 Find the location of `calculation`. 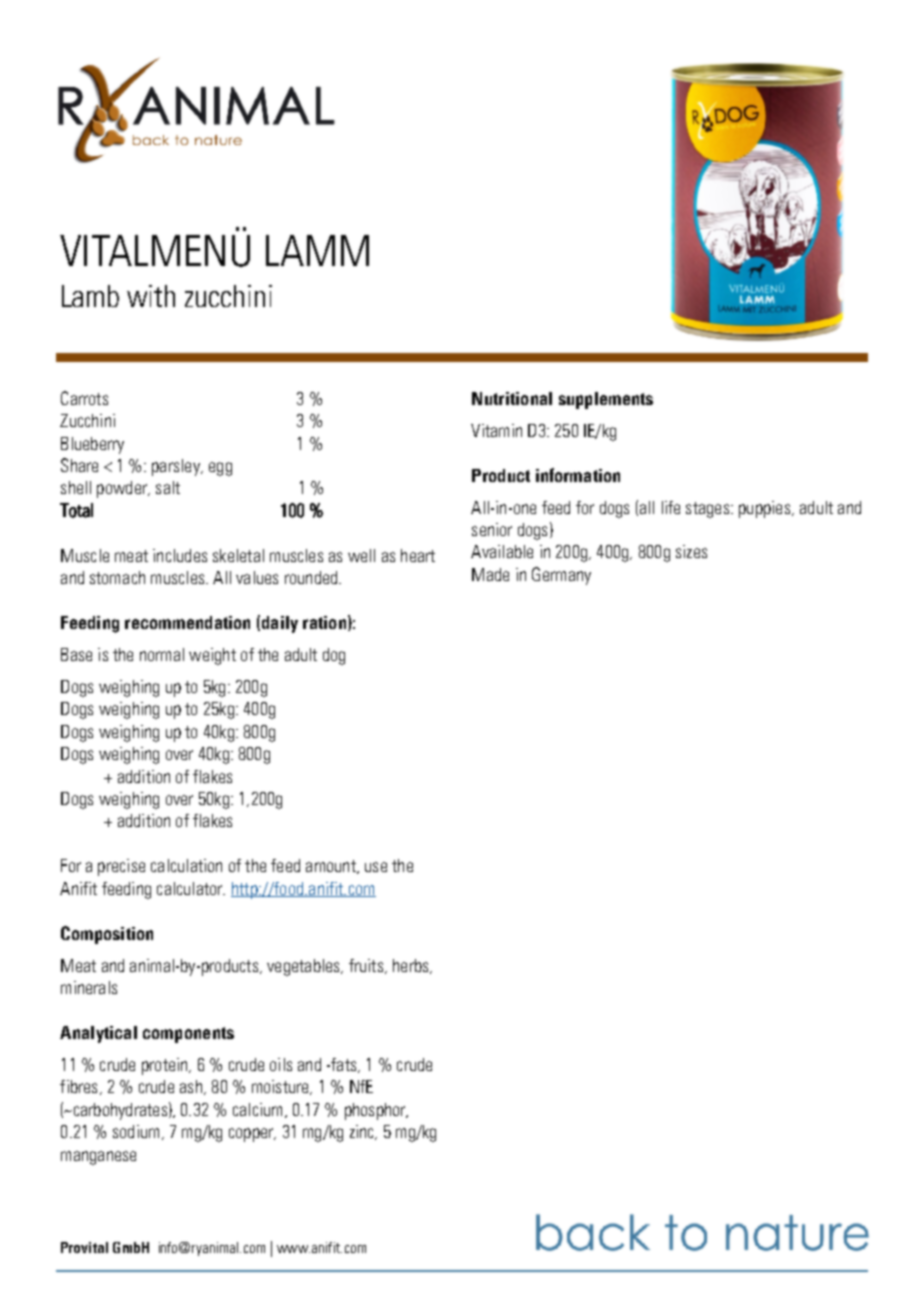

calculation is located at coordinates (186, 865).
